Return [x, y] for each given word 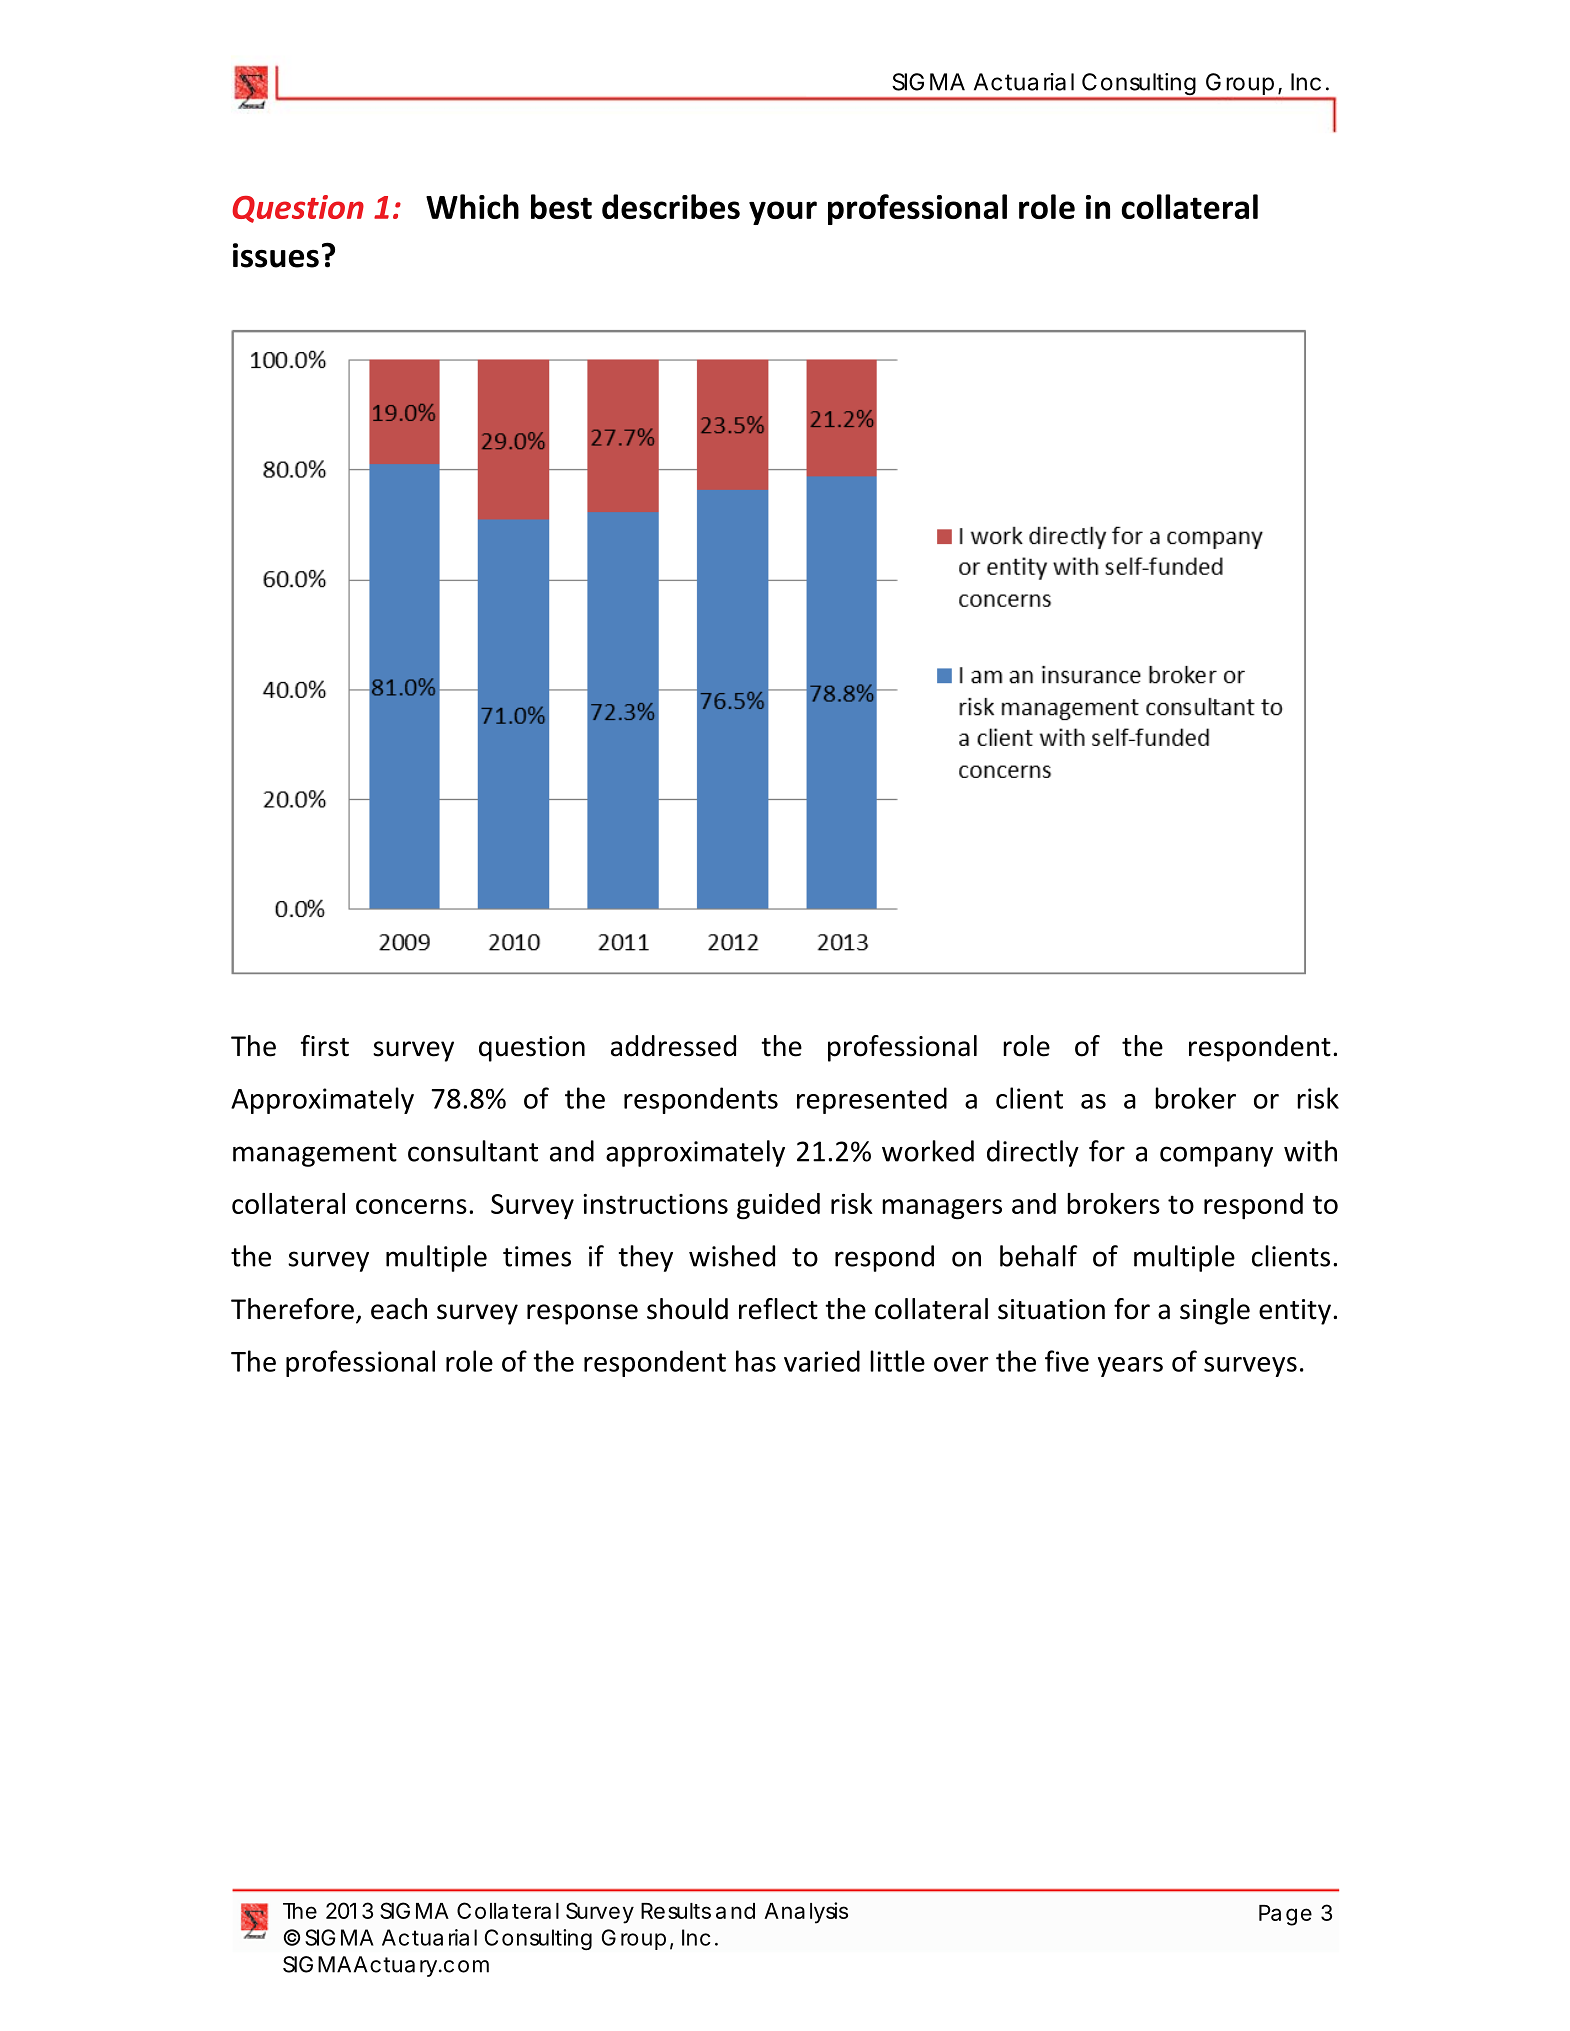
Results [676, 1911]
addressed [673, 1046]
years [1130, 1367]
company [1216, 1156]
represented [872, 1100]
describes [671, 206]
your [783, 213]
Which [472, 206]
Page [1285, 1915]
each [399, 1309]
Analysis [806, 1913]
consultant [473, 1151]
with [1310, 1151]
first [325, 1046]
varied [822, 1361]
